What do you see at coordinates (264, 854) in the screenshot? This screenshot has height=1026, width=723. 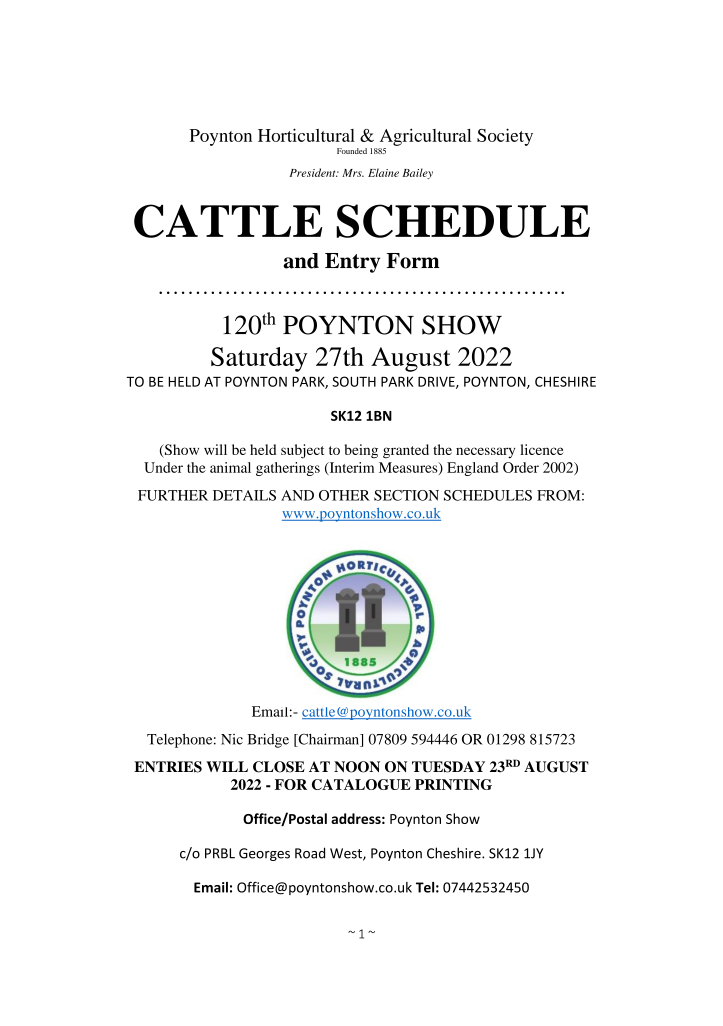 I see `Georges` at bounding box center [264, 854].
